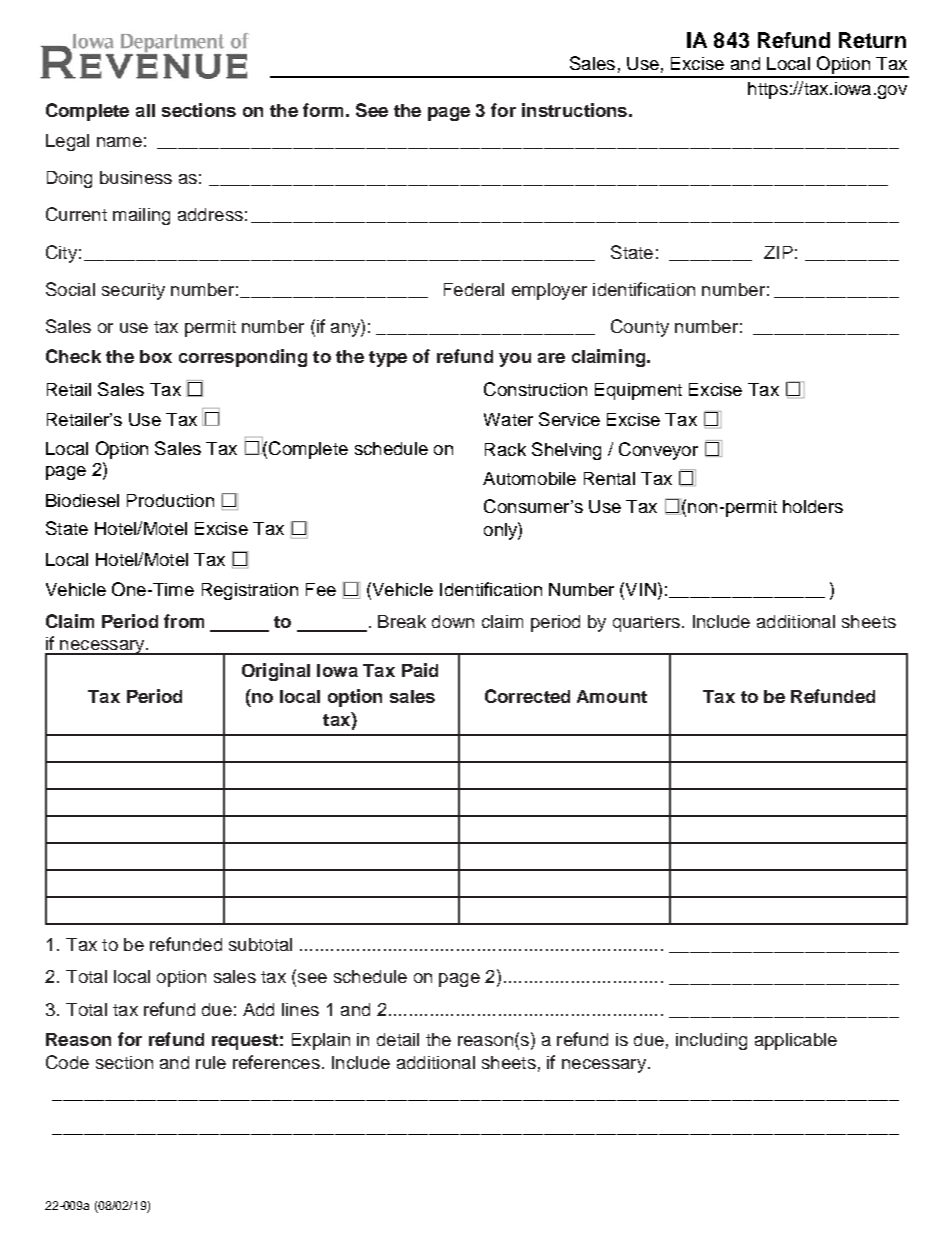 The image size is (952, 1233). What do you see at coordinates (211, 1062) in the document?
I see `rule` at bounding box center [211, 1062].
